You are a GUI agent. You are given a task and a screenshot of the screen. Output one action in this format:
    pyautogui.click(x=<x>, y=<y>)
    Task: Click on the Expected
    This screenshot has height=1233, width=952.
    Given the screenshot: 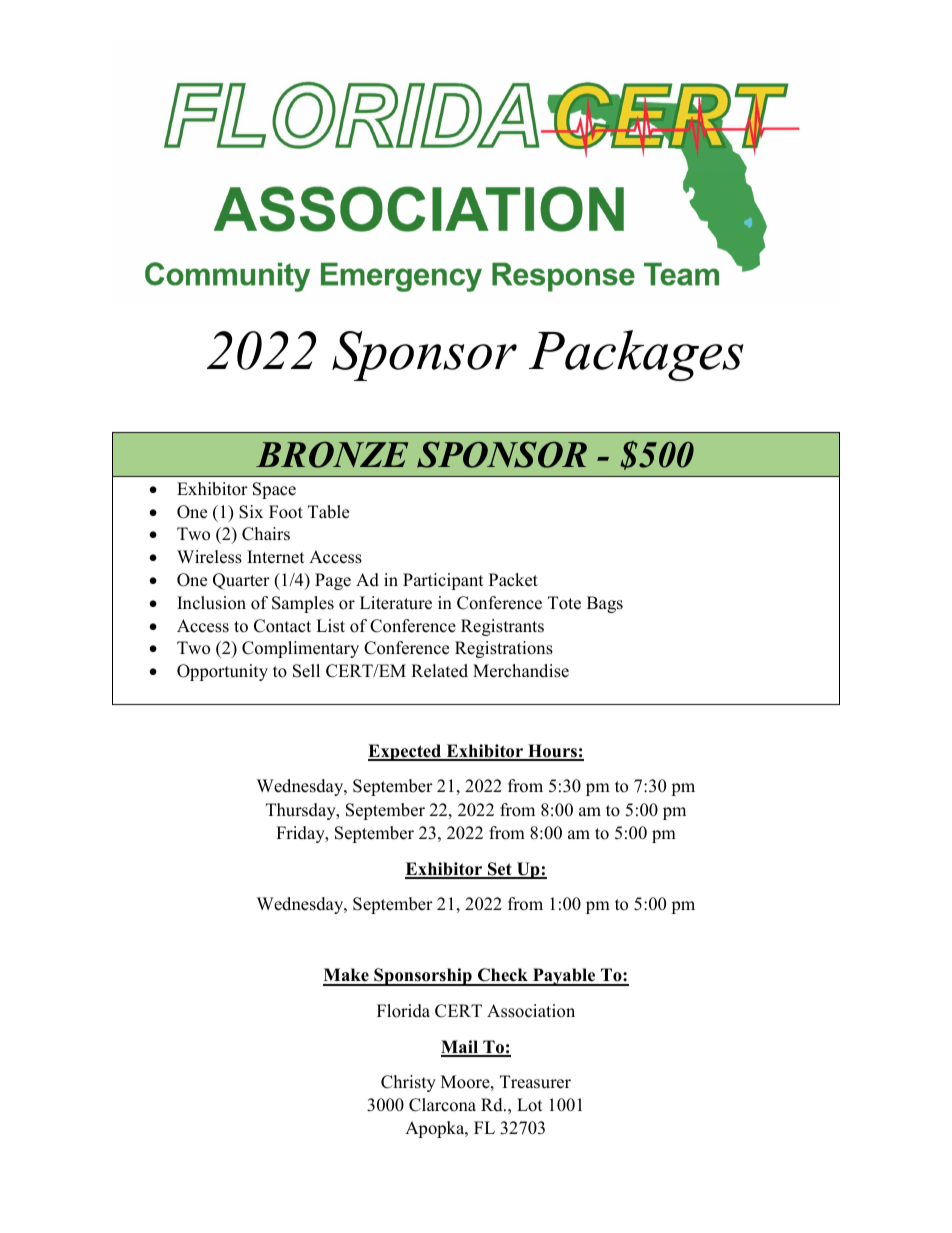 What is the action you would take?
    pyautogui.click(x=406, y=752)
